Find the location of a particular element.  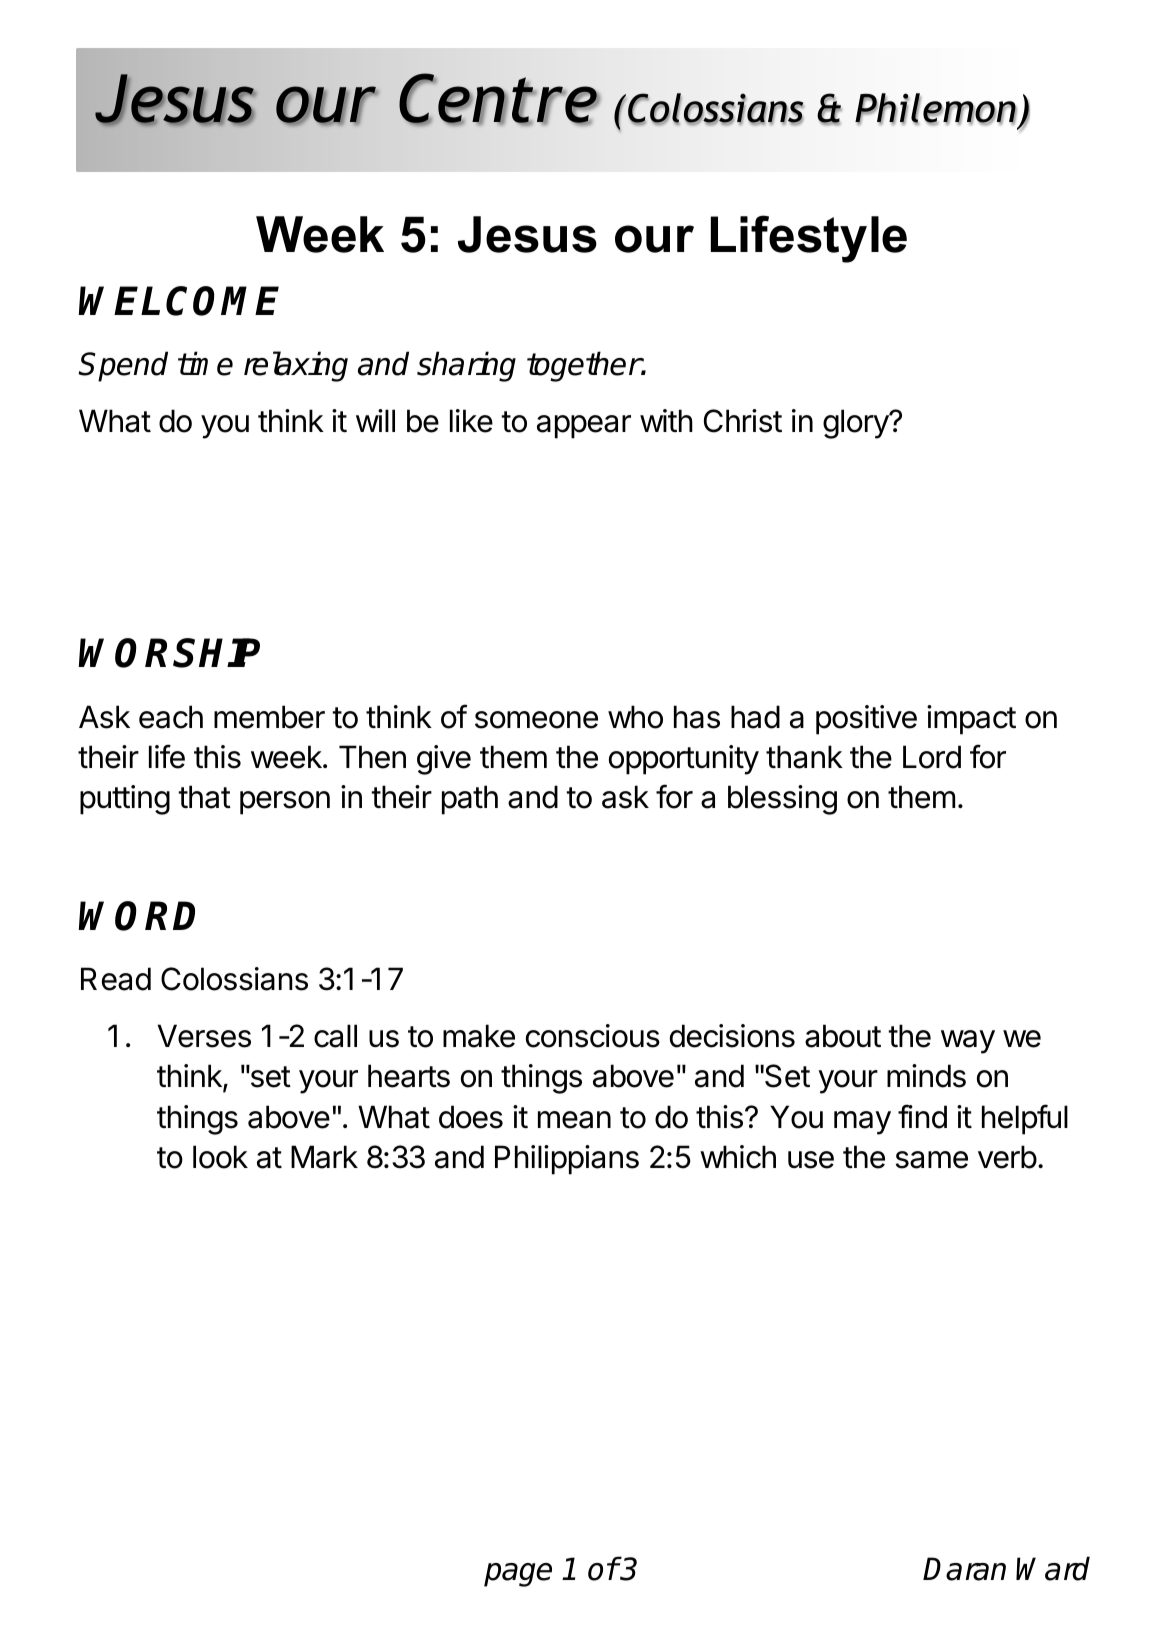

same is located at coordinates (932, 1160).
